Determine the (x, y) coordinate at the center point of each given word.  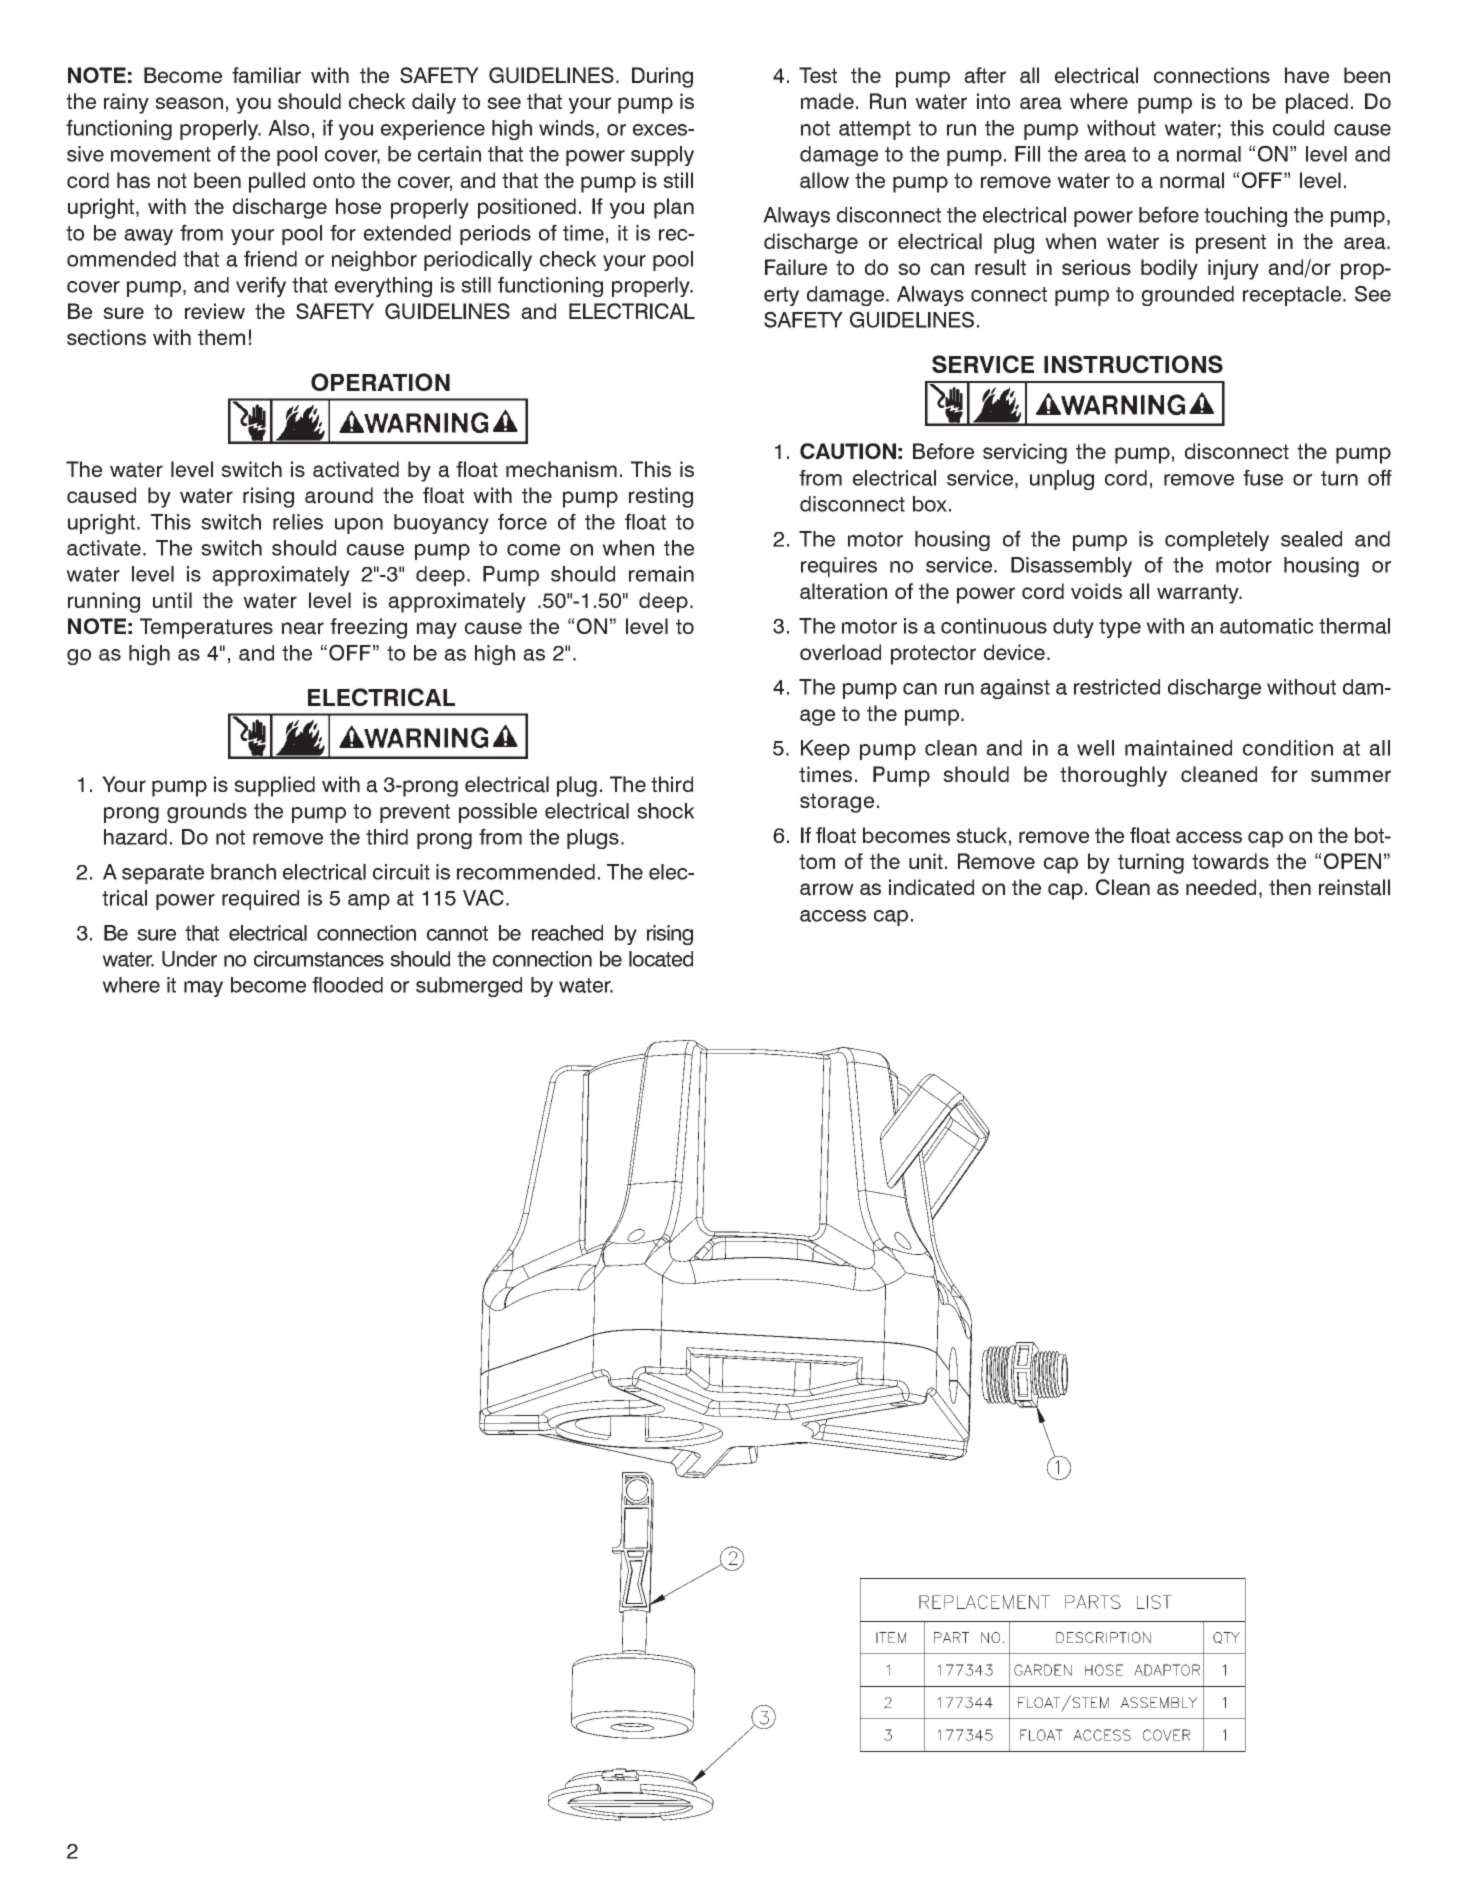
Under (189, 959)
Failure (796, 267)
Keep (825, 750)
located (661, 959)
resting (661, 497)
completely (1217, 541)
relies (298, 522)
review (215, 311)
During (662, 77)
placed (1317, 103)
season (189, 103)
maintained (1178, 748)
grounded (1188, 296)
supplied (274, 786)
